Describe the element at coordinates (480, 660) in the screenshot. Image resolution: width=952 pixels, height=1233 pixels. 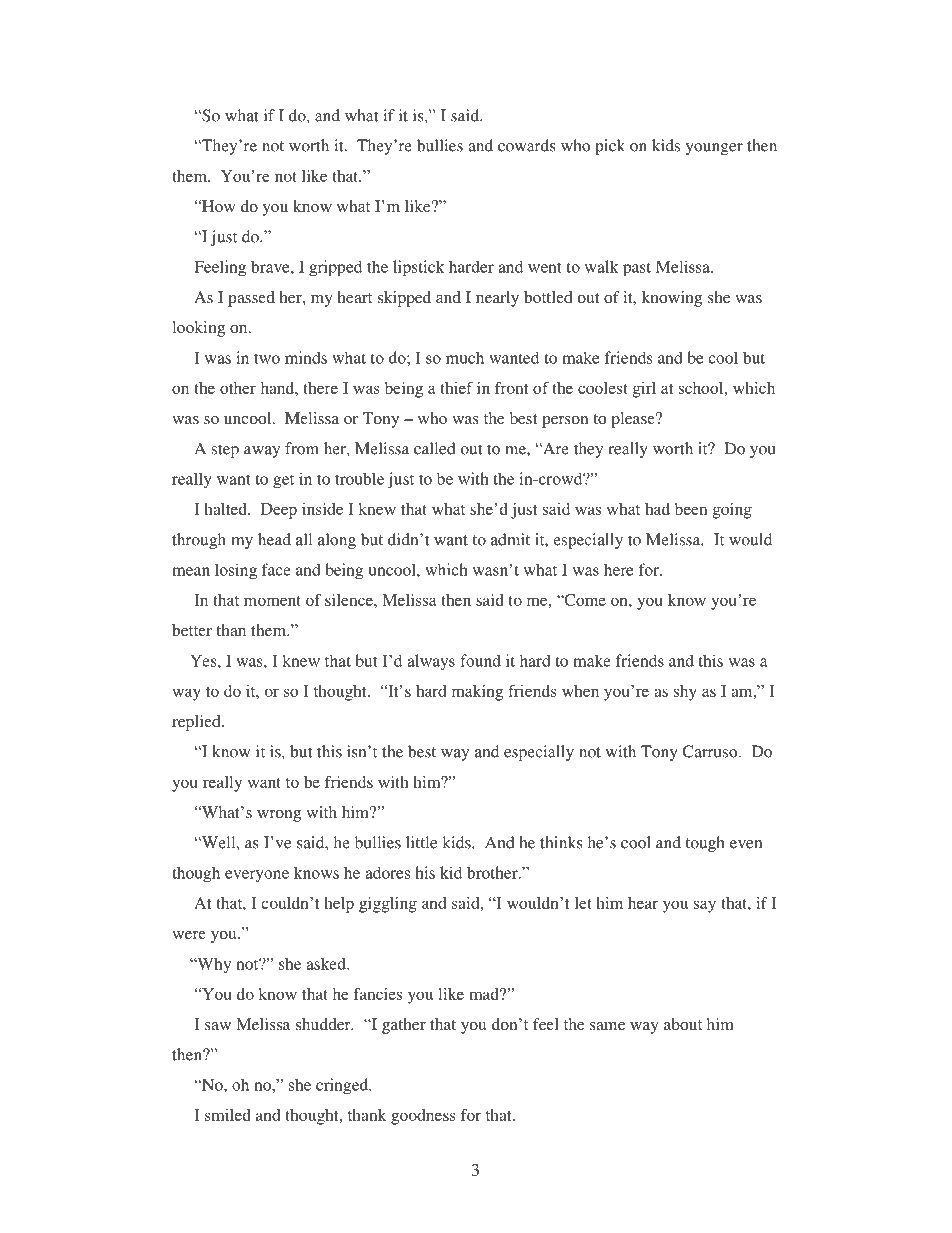
I see `found` at that location.
